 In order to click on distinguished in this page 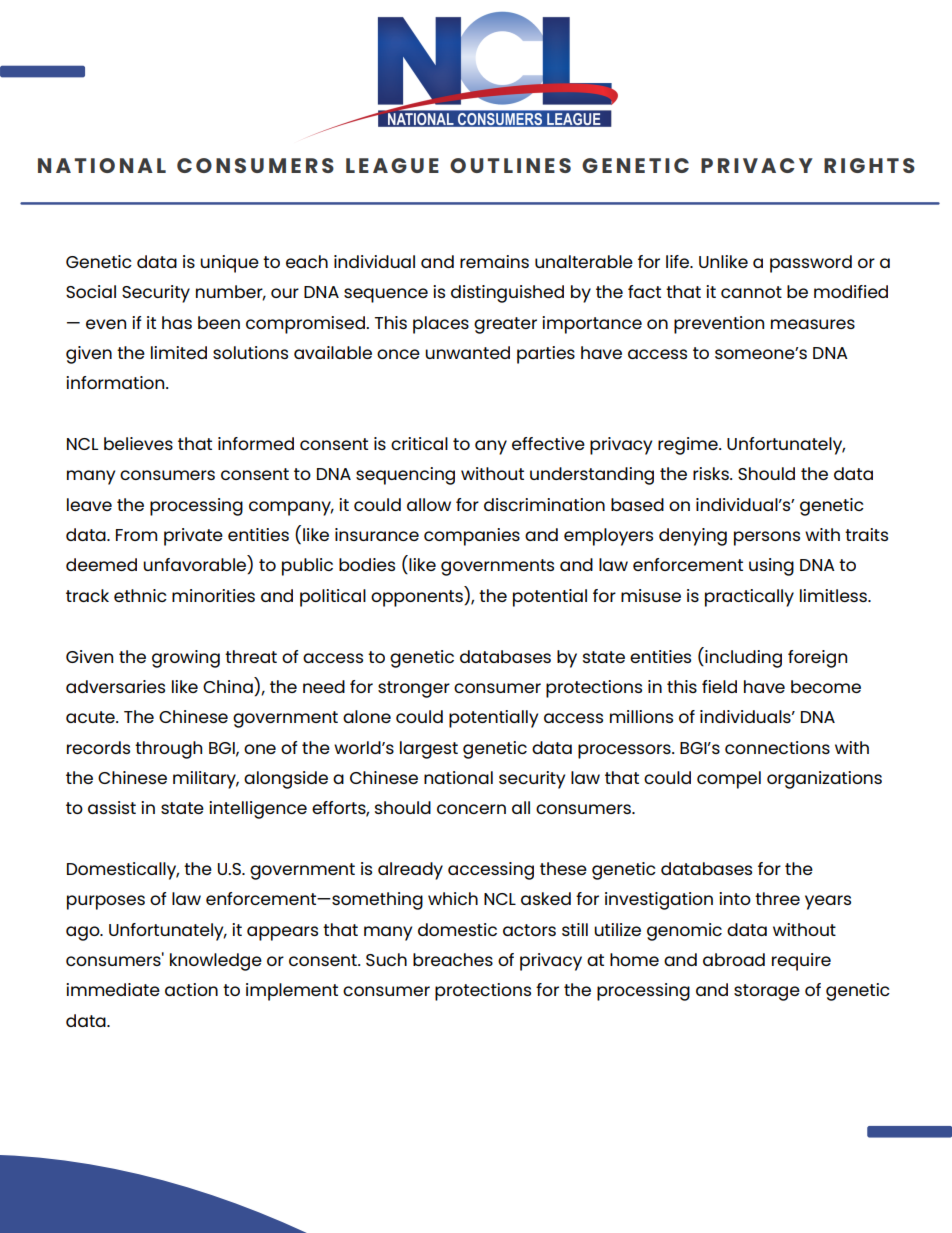, I will do `click(507, 294)`.
